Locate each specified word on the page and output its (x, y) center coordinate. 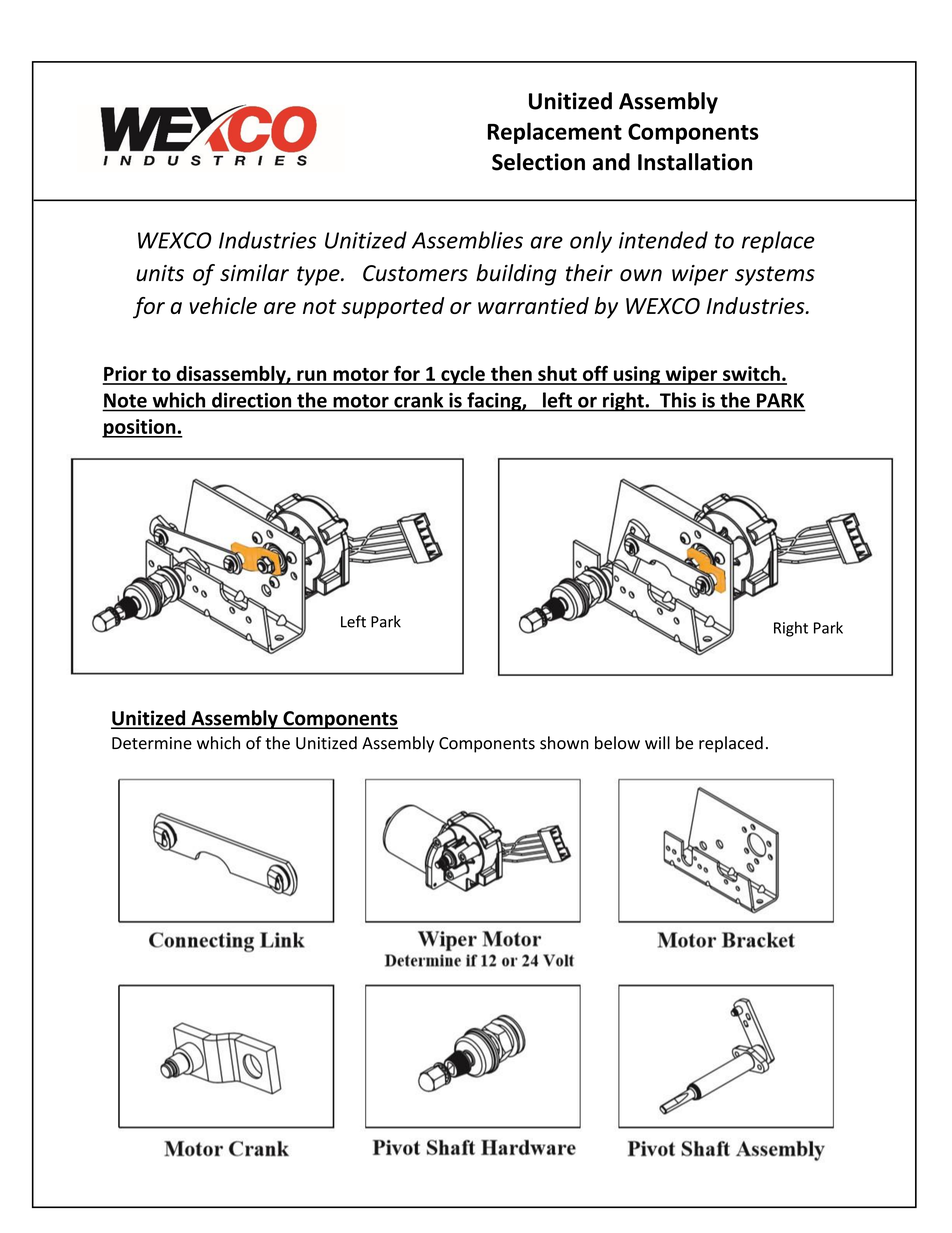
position (140, 428)
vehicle (223, 305)
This (678, 400)
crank (418, 400)
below (617, 743)
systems (775, 276)
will (657, 742)
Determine (152, 743)
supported (392, 308)
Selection (538, 162)
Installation (695, 162)
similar (254, 273)
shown (564, 743)
